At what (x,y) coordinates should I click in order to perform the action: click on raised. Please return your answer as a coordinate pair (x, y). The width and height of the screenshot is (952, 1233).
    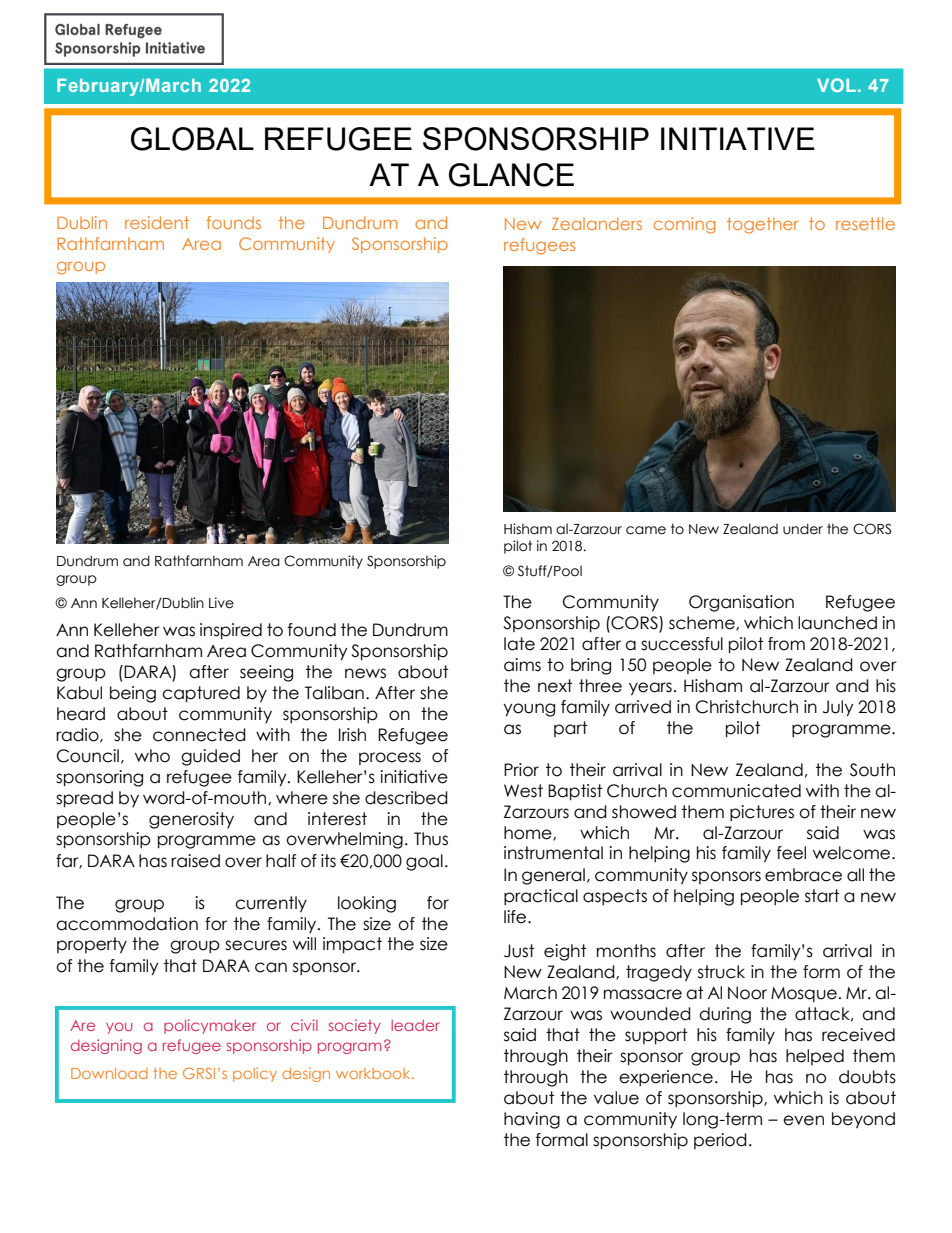
    Looking at the image, I should click on (195, 861).
